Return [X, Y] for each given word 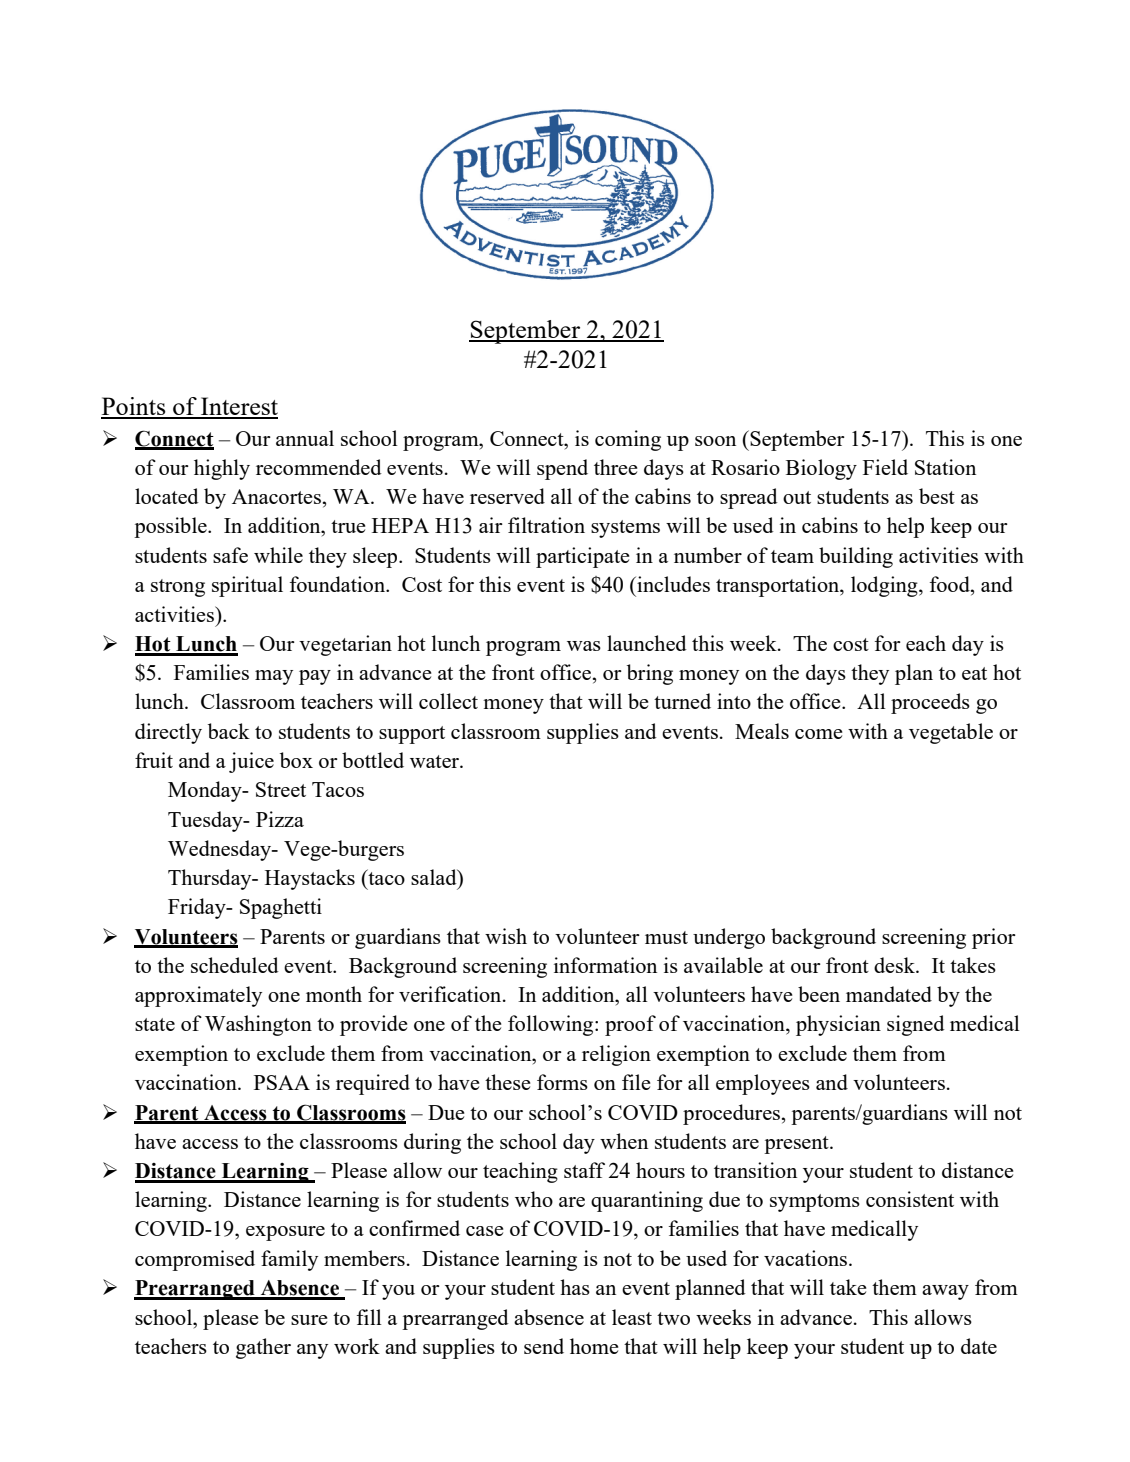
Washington [258, 1025]
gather [263, 1348]
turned [682, 701]
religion [616, 1055]
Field [885, 467]
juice [251, 762]
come [818, 734]
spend [562, 469]
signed [916, 1025]
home [594, 1346]
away [945, 1292]
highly [222, 469]
